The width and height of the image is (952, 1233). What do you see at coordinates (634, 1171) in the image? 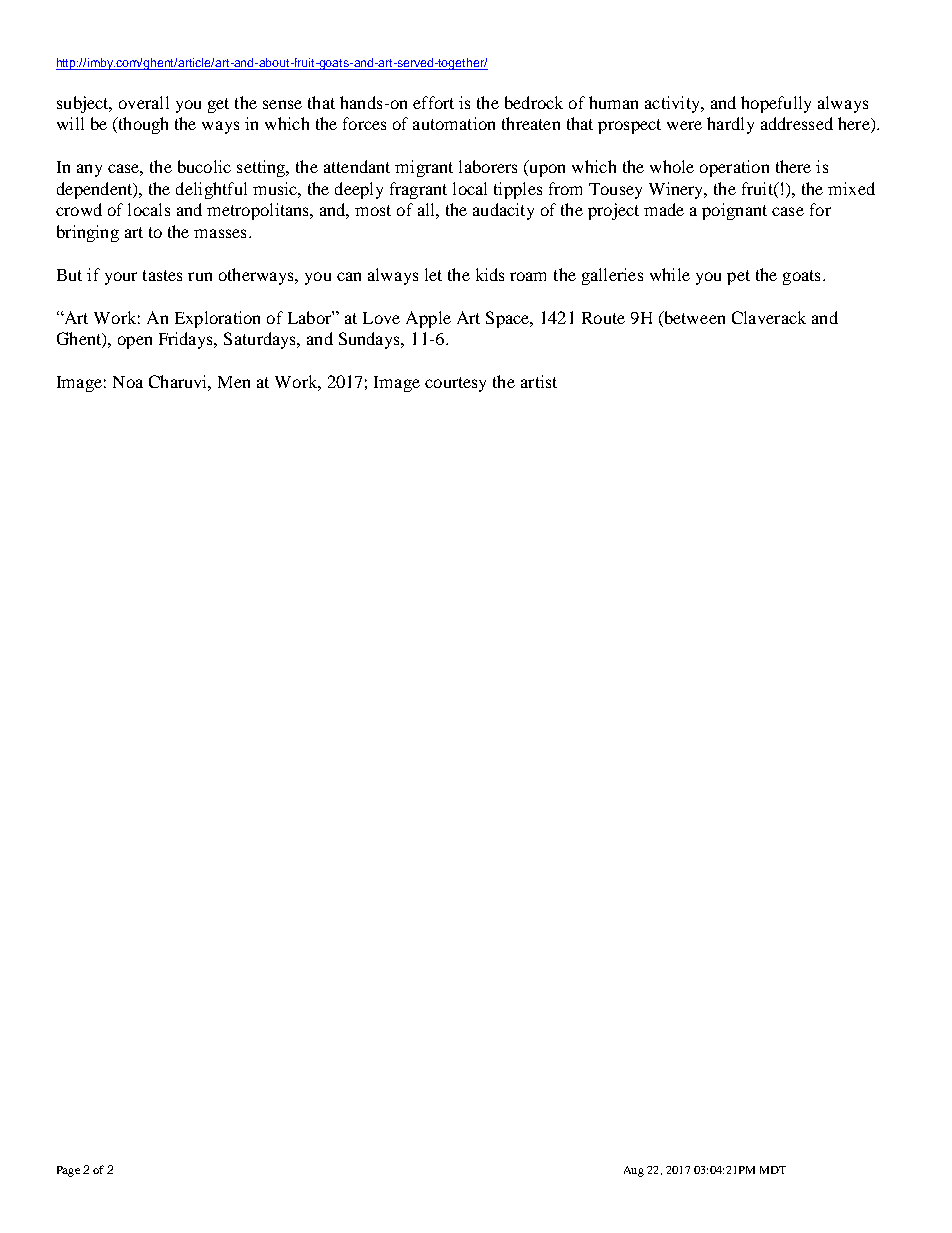
I see `Aug` at bounding box center [634, 1171].
